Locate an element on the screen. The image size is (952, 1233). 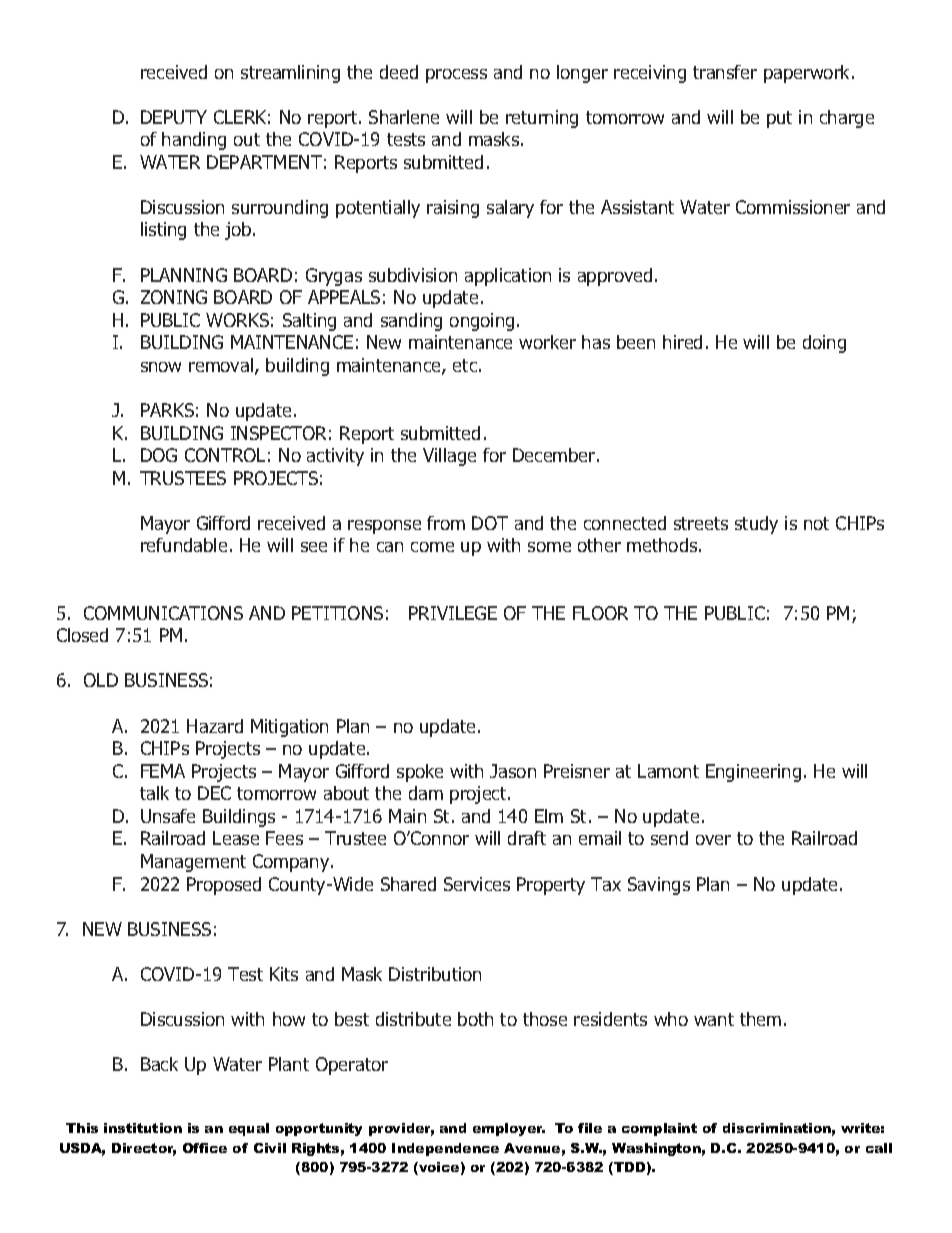
process is located at coordinates (456, 76).
